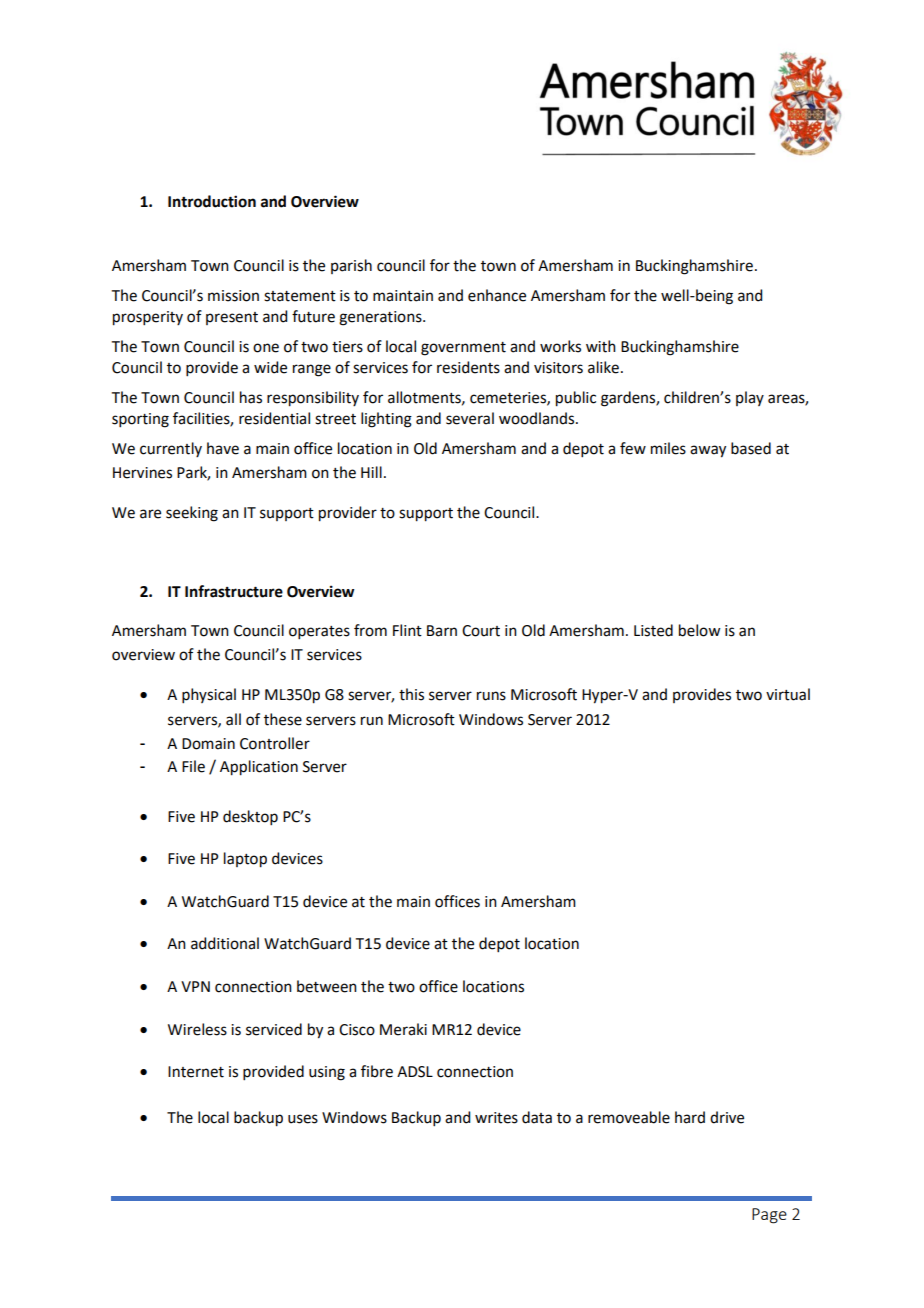 The height and width of the screenshot is (1308, 924). Describe the element at coordinates (245, 860) in the screenshot. I see `laptop` at that location.
